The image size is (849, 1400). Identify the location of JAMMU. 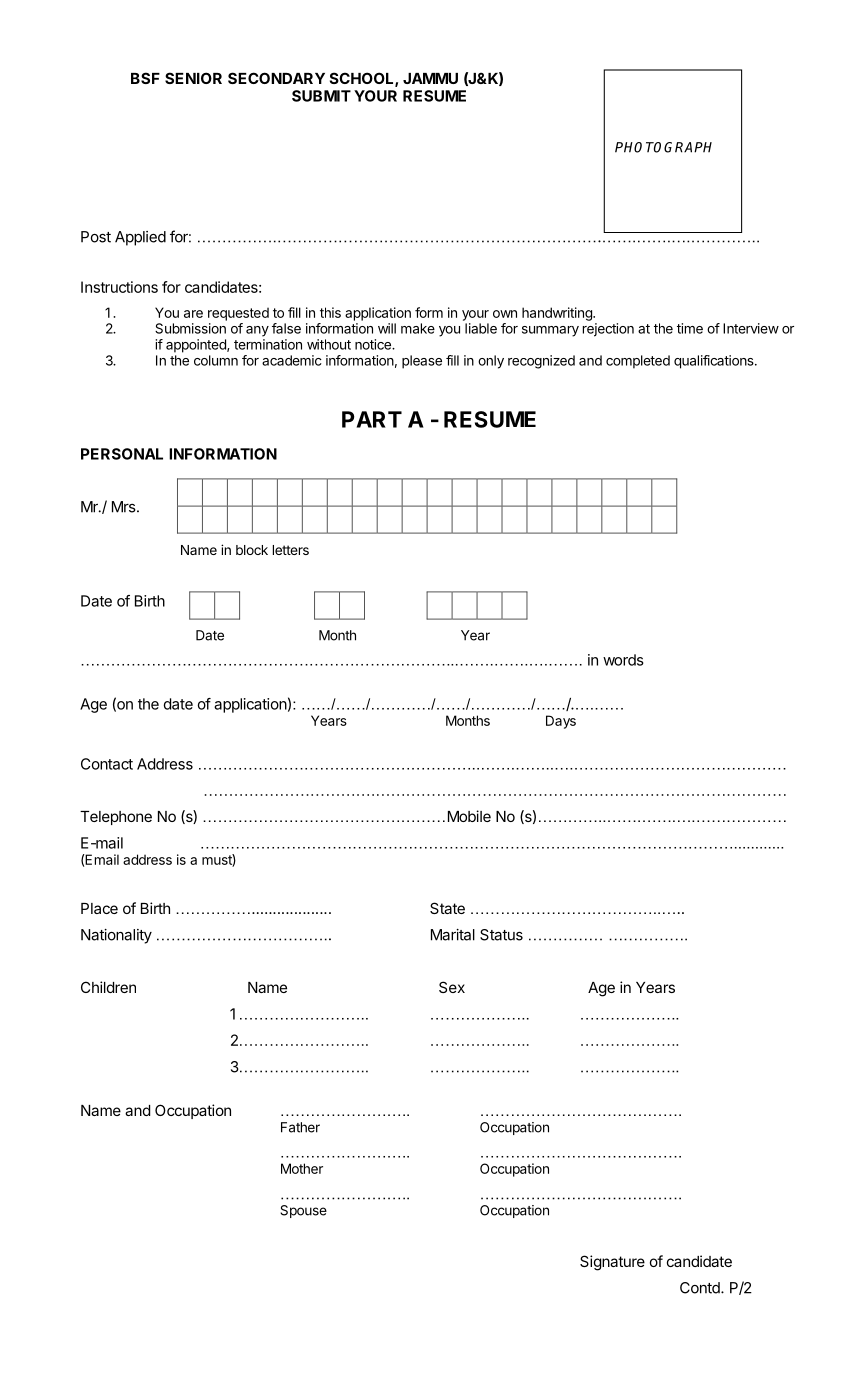
(430, 78).
